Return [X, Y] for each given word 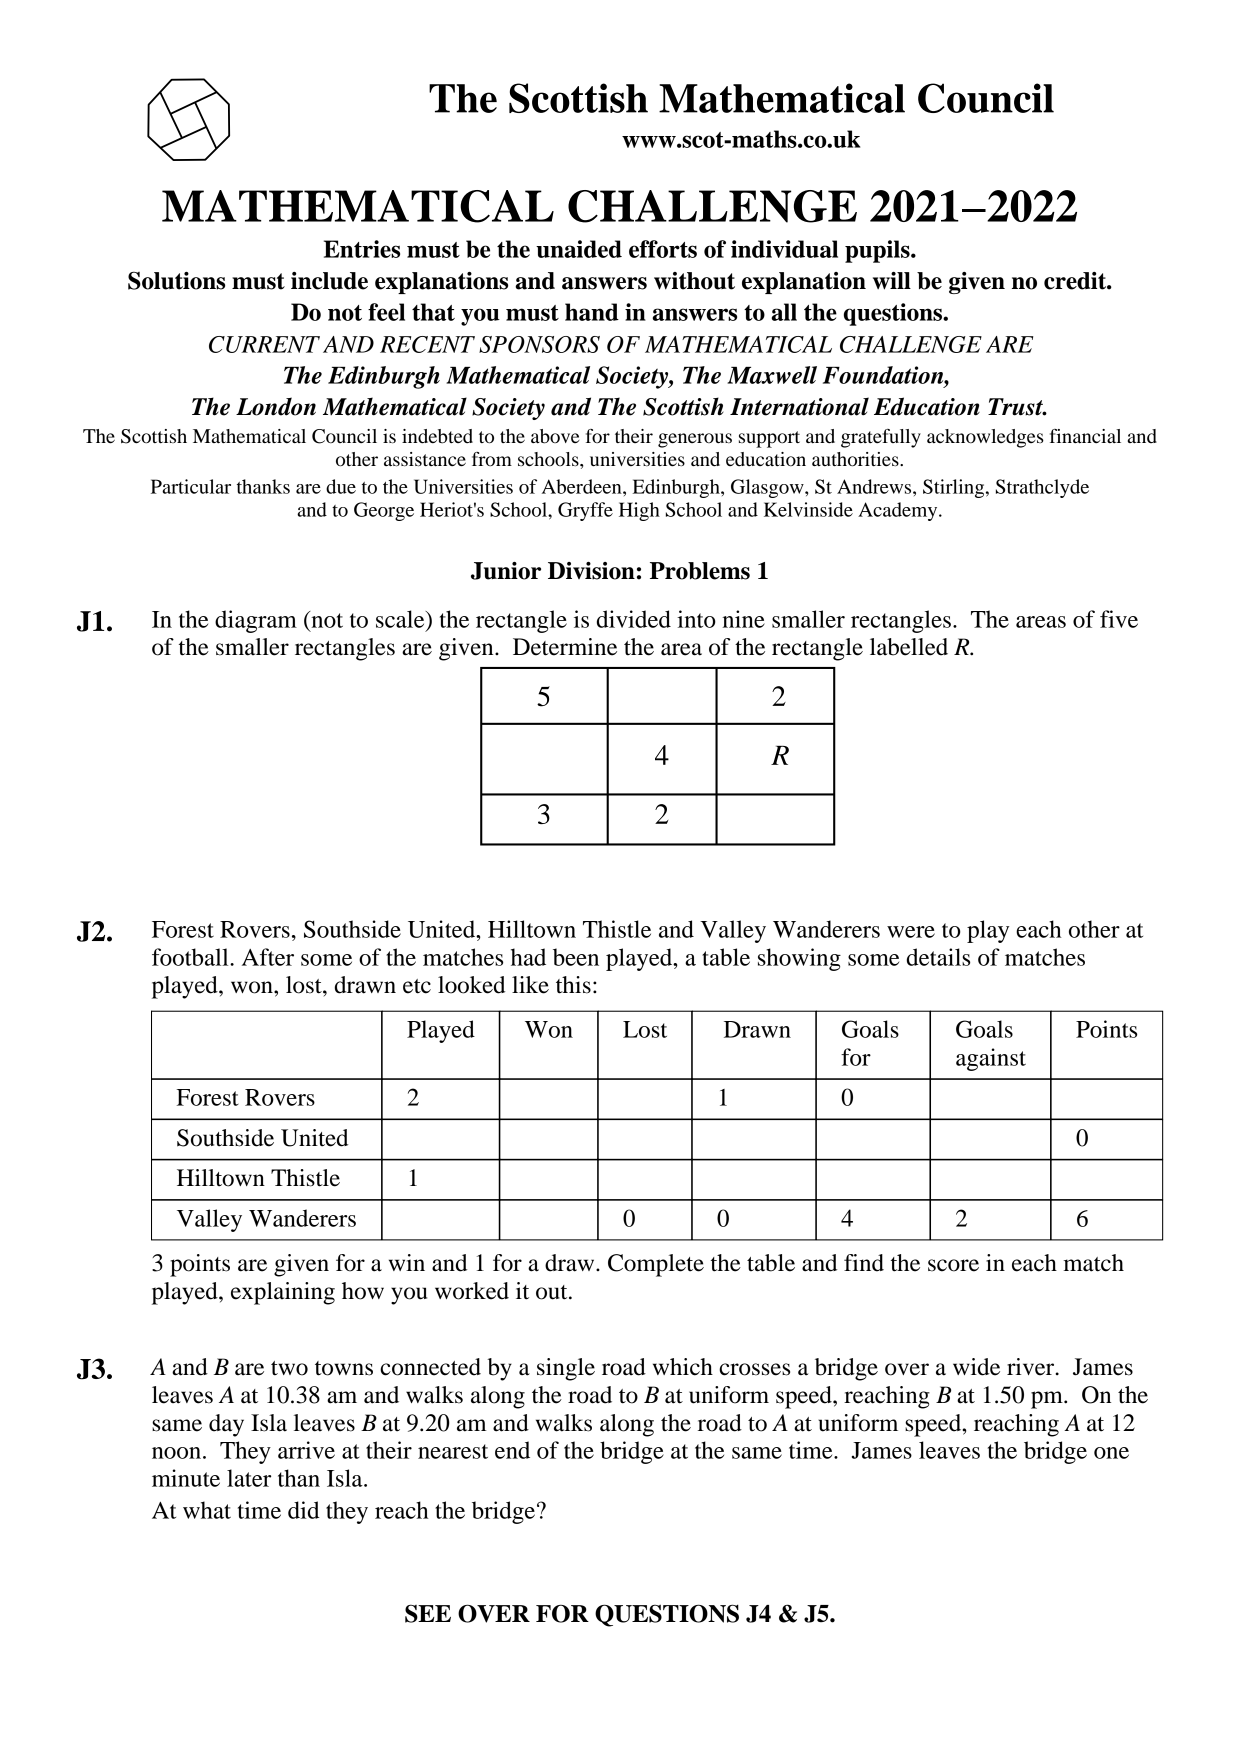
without [694, 281]
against [991, 1059]
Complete [656, 1265]
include [329, 281]
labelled [909, 647]
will [892, 281]
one [1111, 1453]
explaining [283, 1293]
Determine [565, 647]
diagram [256, 621]
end [512, 1450]
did [304, 1510]
